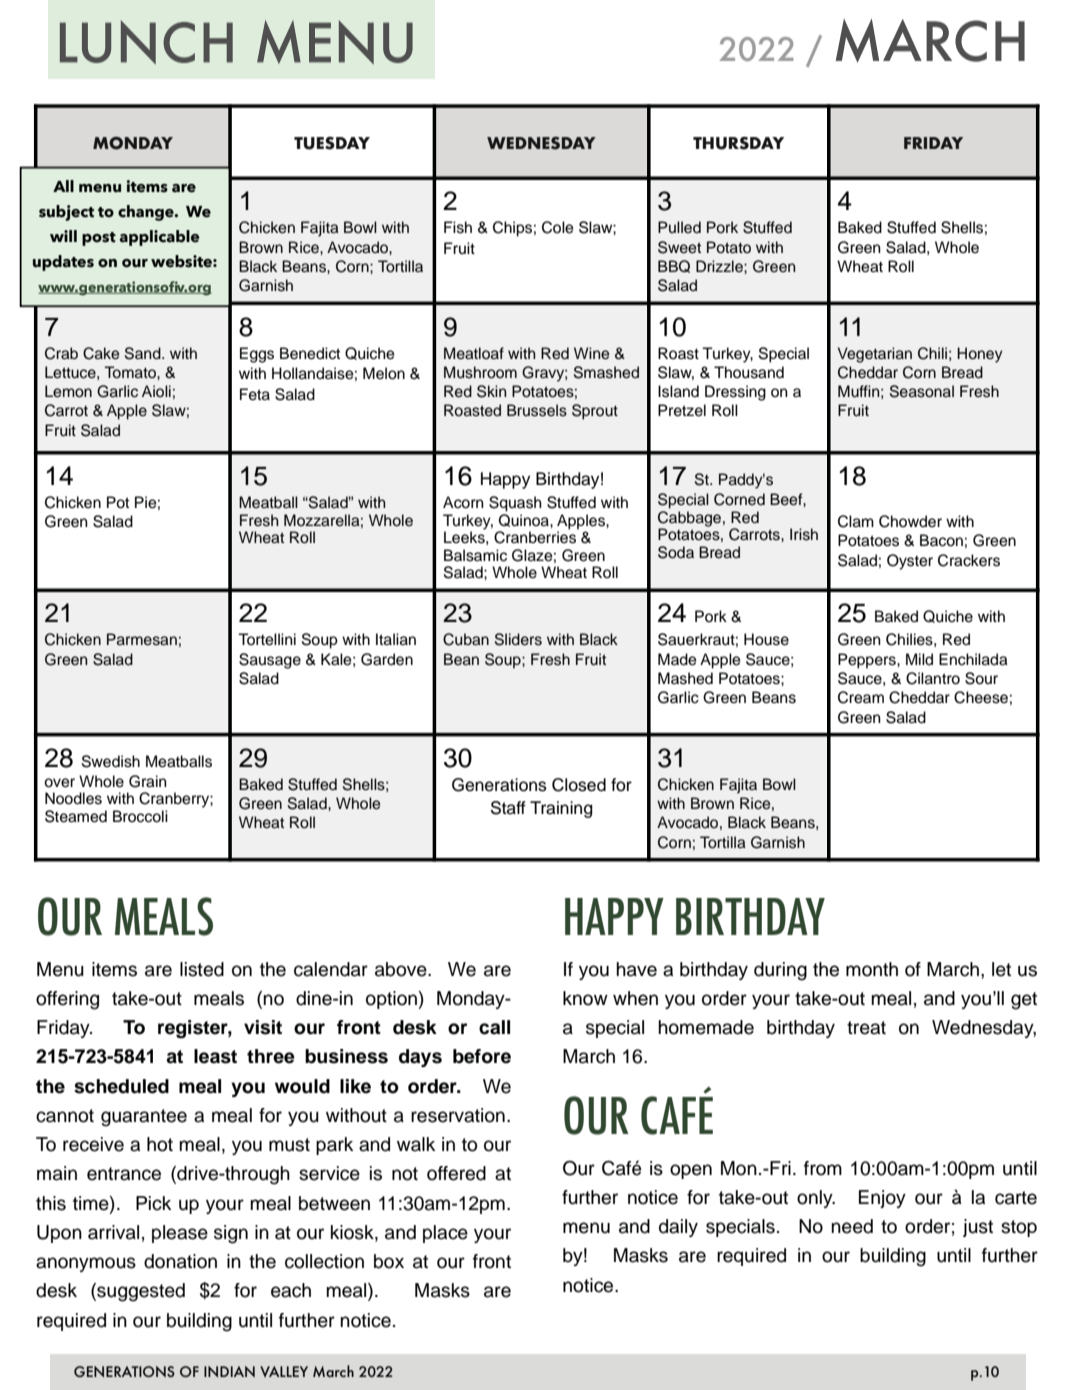  I want to click on place, so click(445, 1234).
